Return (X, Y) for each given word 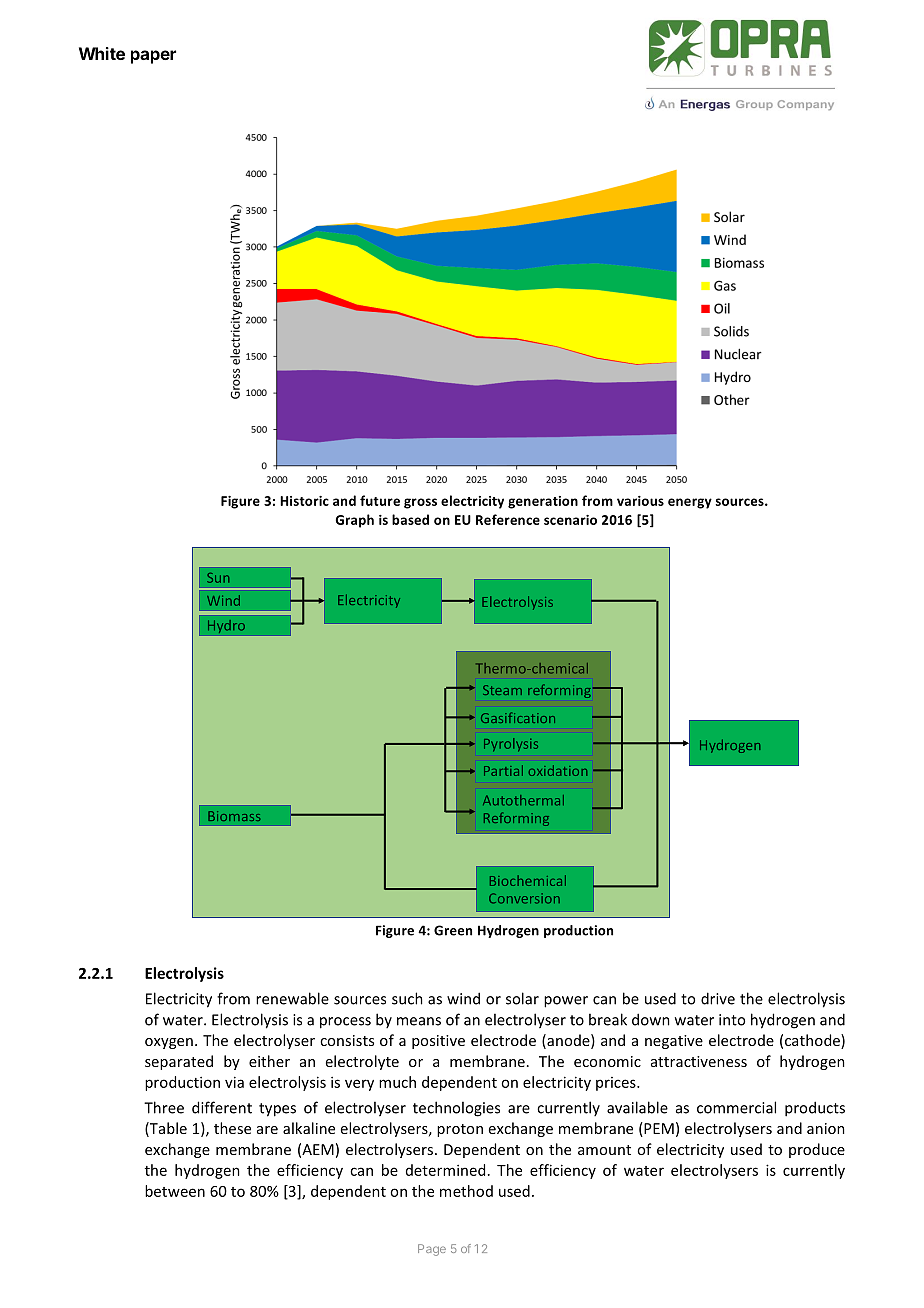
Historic (304, 501)
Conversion (524, 898)
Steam (502, 690)
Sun (218, 578)
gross (420, 503)
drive (718, 998)
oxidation (558, 770)
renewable (292, 998)
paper (153, 57)
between (175, 1191)
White (102, 53)
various (640, 501)
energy (690, 503)
